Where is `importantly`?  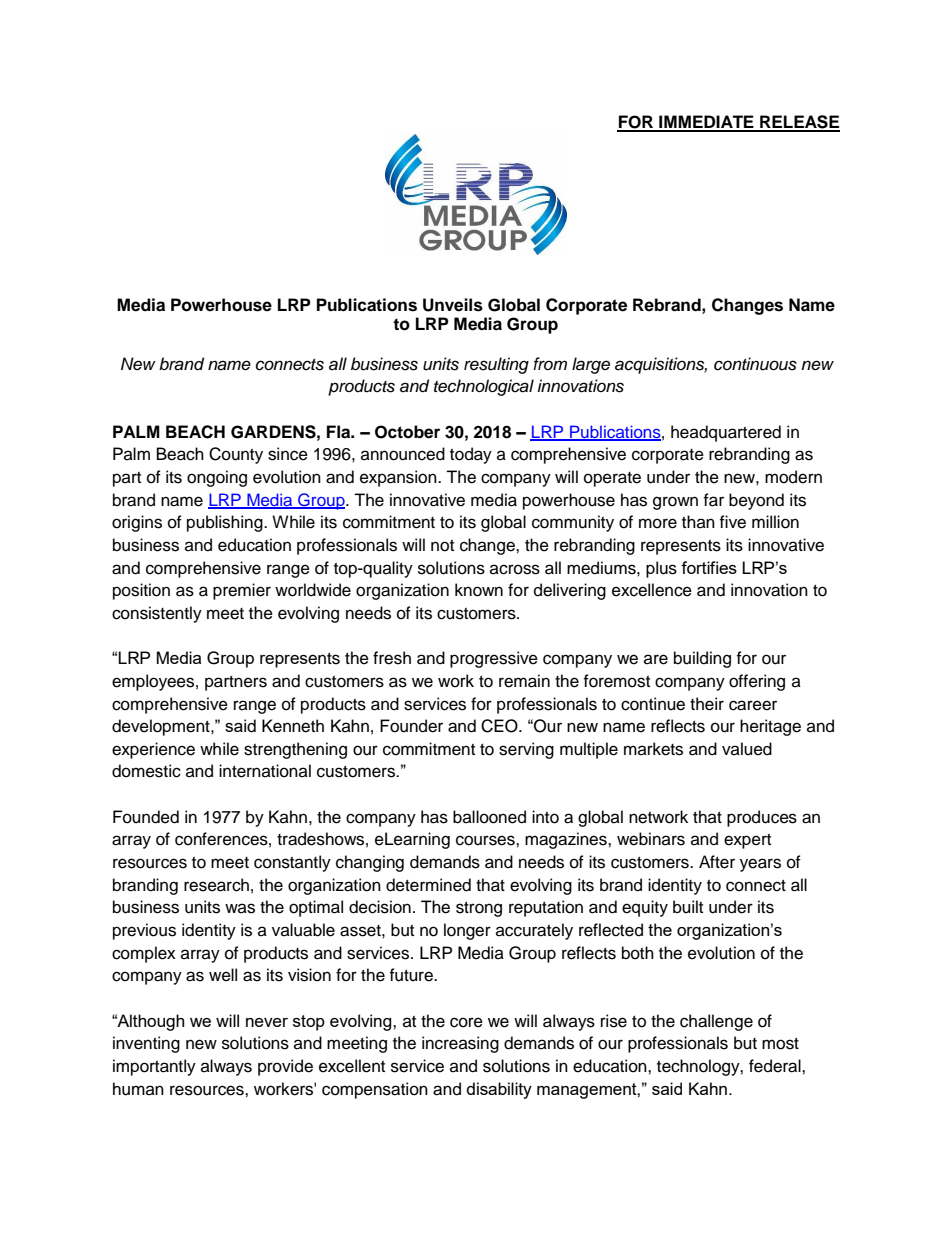
importantly is located at coordinates (154, 1067).
